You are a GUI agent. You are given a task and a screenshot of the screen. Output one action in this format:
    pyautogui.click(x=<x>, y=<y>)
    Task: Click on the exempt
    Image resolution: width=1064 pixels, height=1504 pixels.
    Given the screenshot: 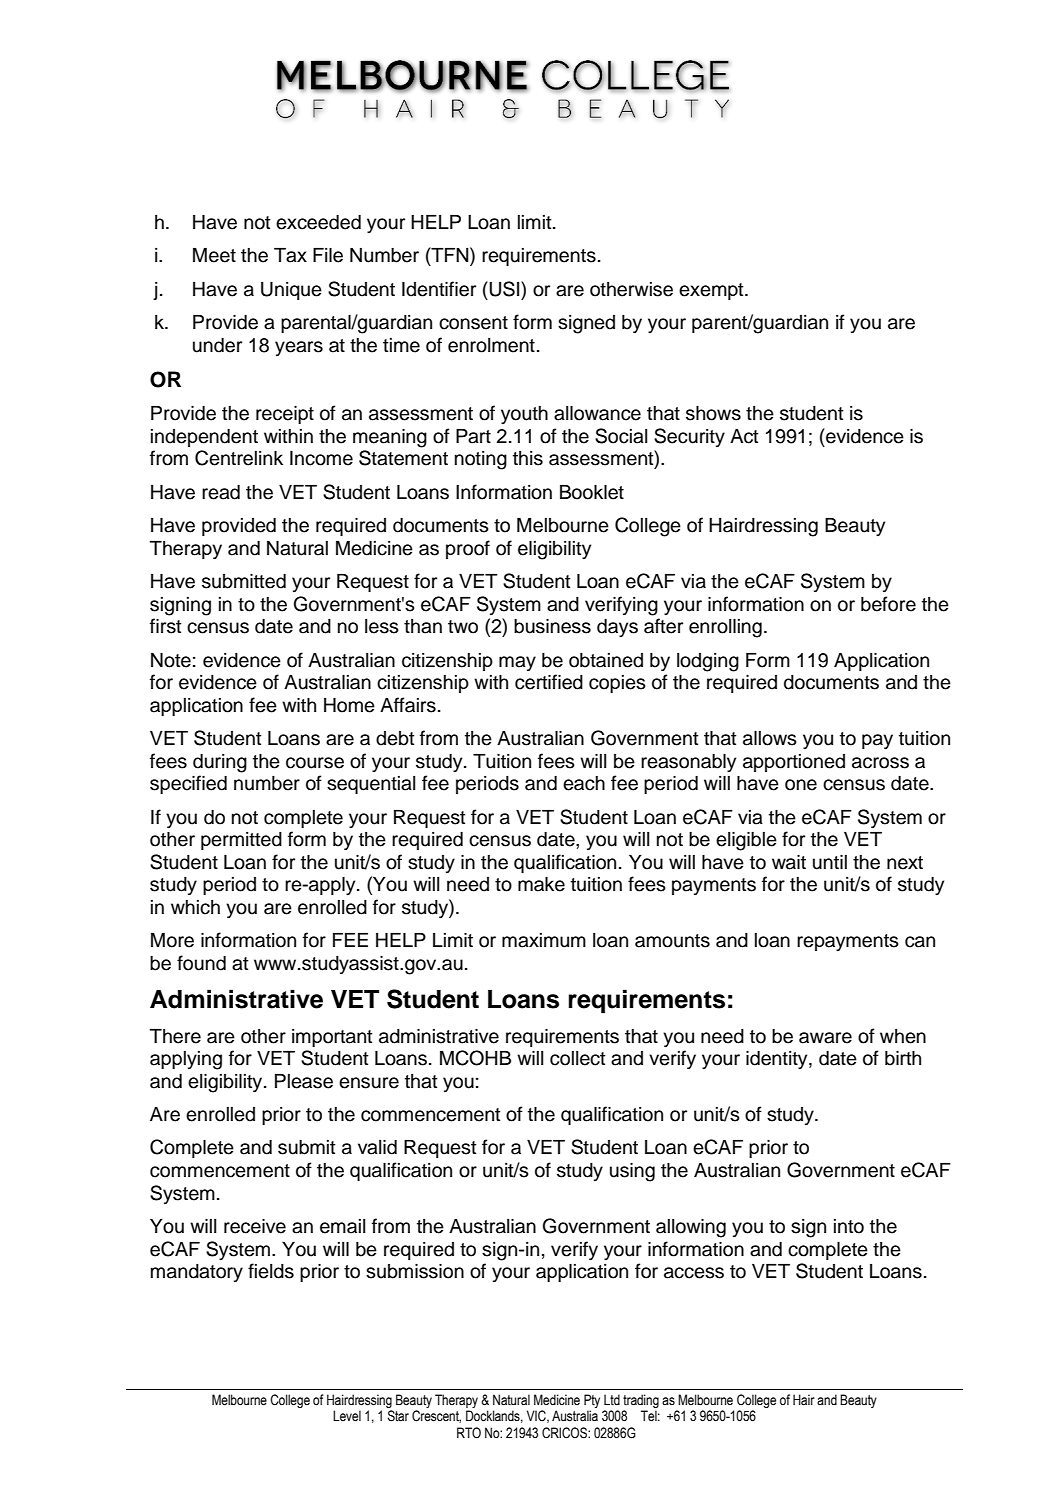 What is the action you would take?
    pyautogui.click(x=712, y=291)
